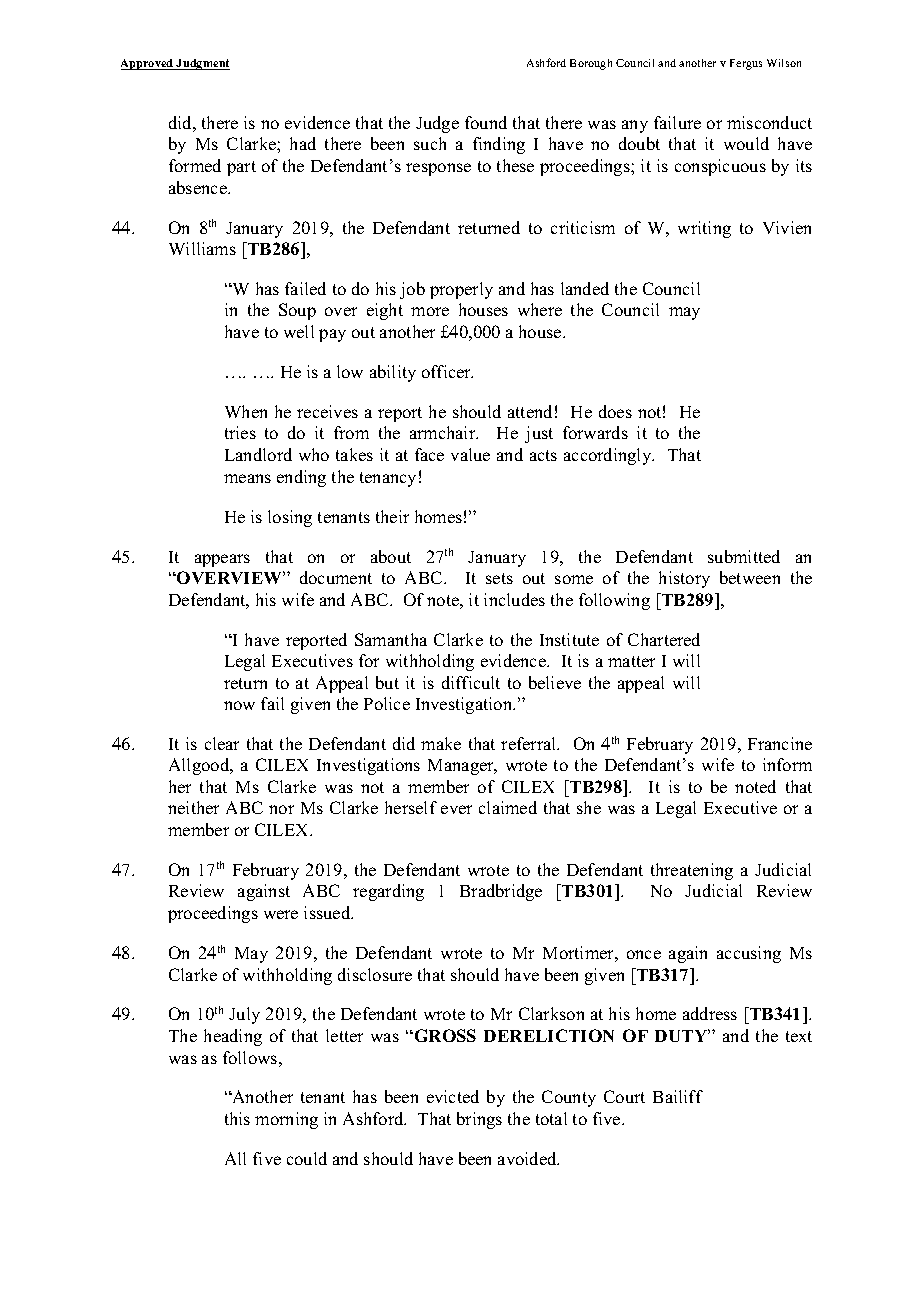 This screenshot has height=1308, width=924. What do you see at coordinates (486, 122) in the screenshot?
I see `found` at bounding box center [486, 122].
